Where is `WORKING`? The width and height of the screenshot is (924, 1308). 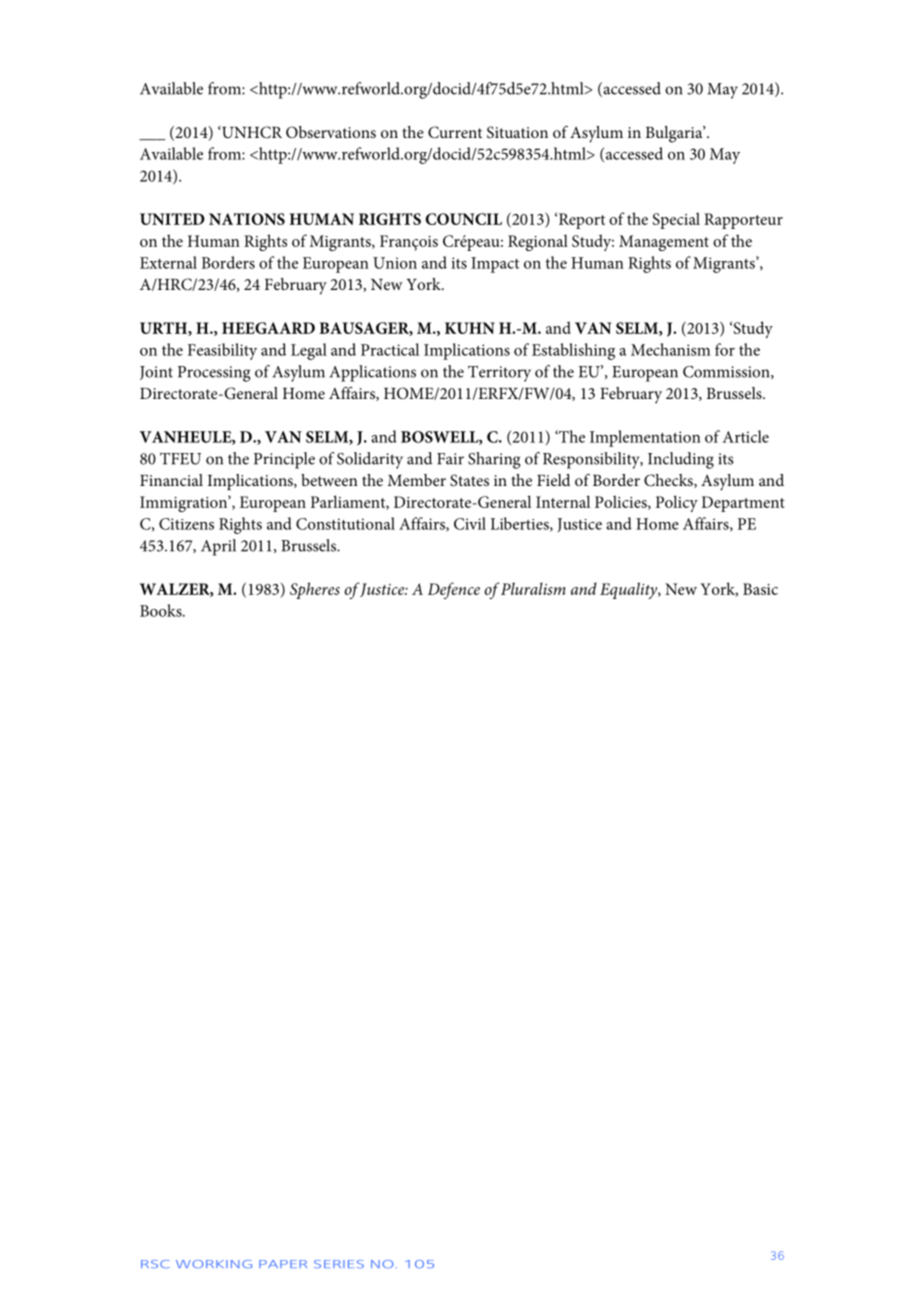
WORKING is located at coordinates (214, 1264).
